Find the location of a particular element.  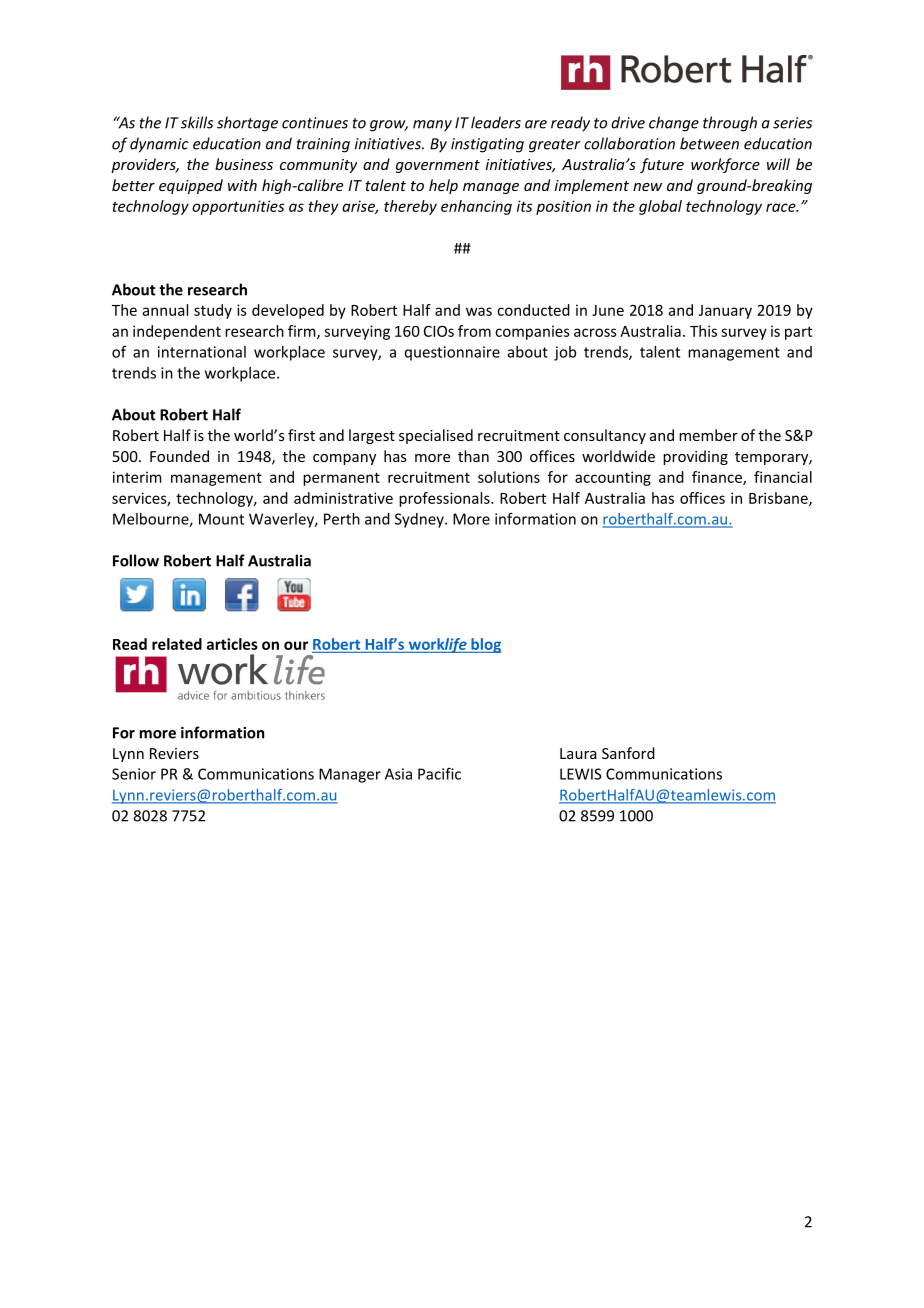

between is located at coordinates (709, 143).
